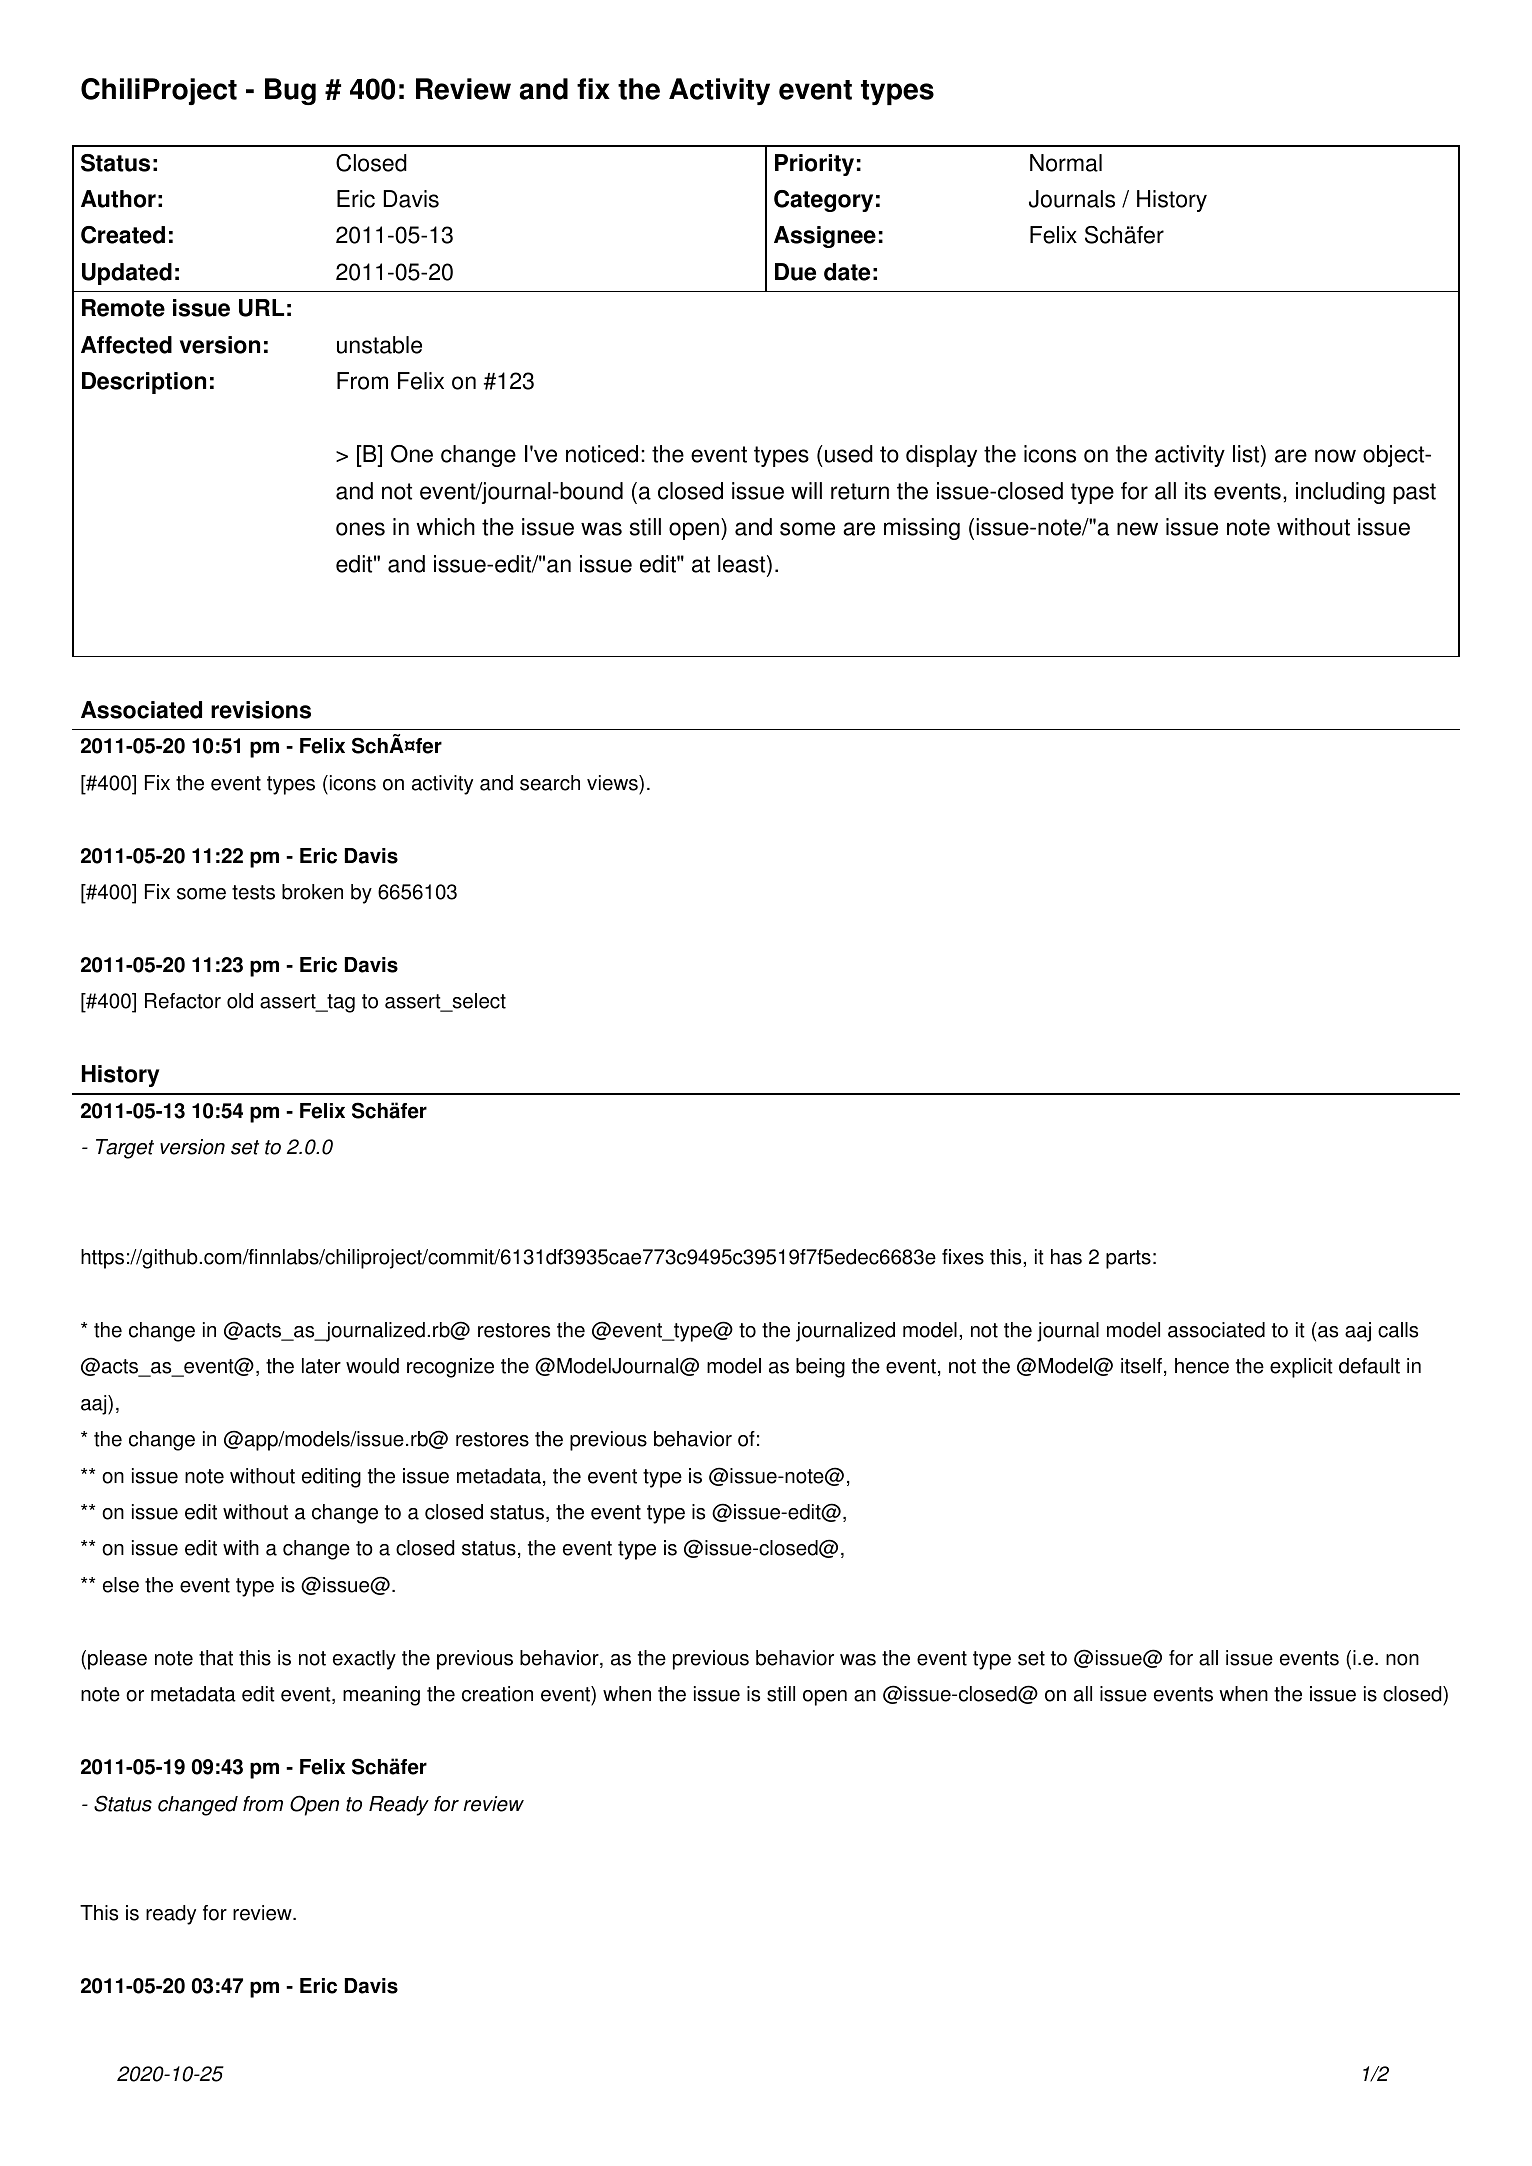  What do you see at coordinates (820, 1368) in the image?
I see `being` at bounding box center [820, 1368].
